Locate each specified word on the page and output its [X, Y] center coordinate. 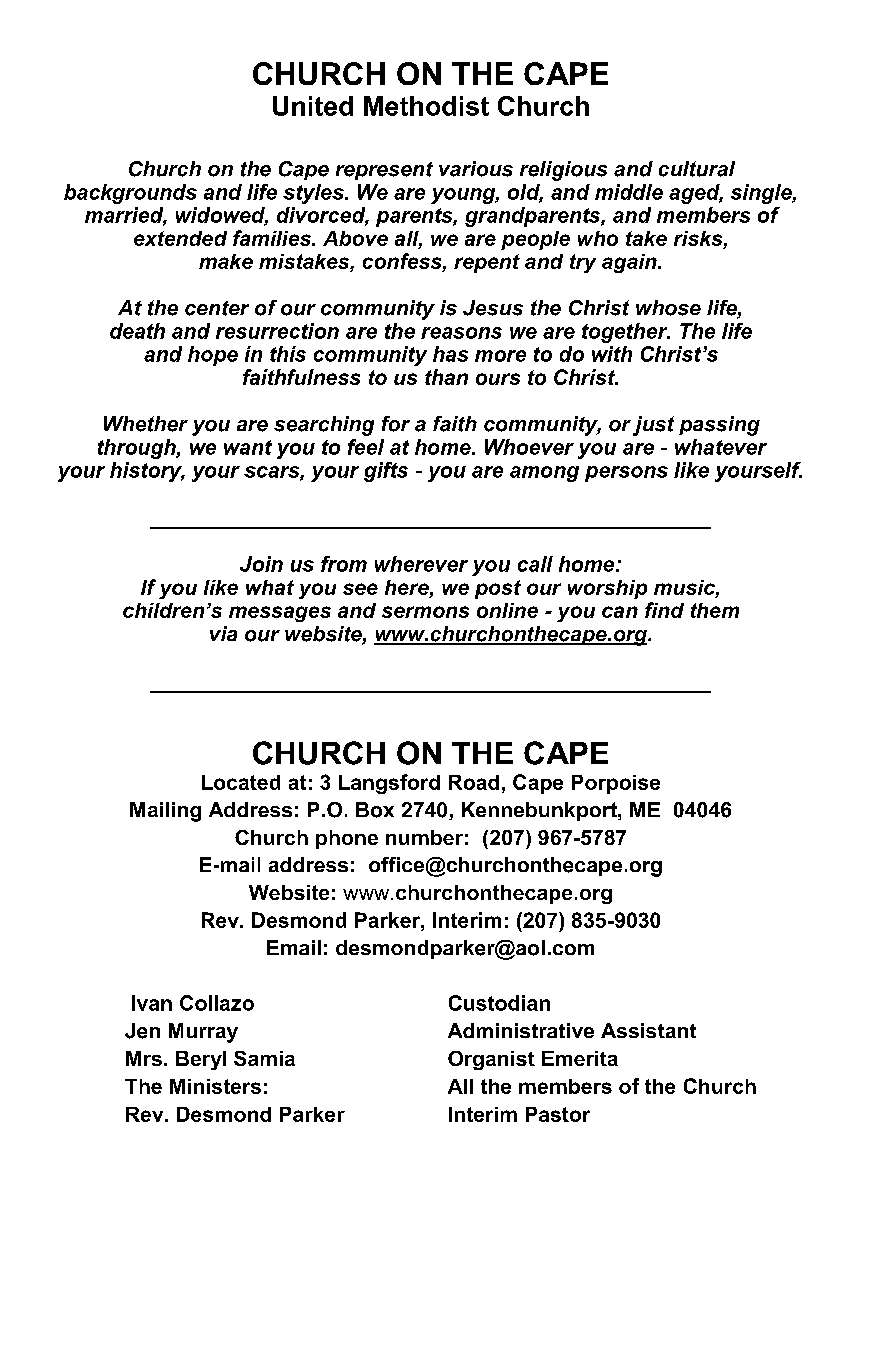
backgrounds [130, 194]
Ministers [215, 1086]
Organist [491, 1060]
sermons [425, 612]
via [223, 633]
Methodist [426, 106]
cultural [697, 169]
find [664, 610]
